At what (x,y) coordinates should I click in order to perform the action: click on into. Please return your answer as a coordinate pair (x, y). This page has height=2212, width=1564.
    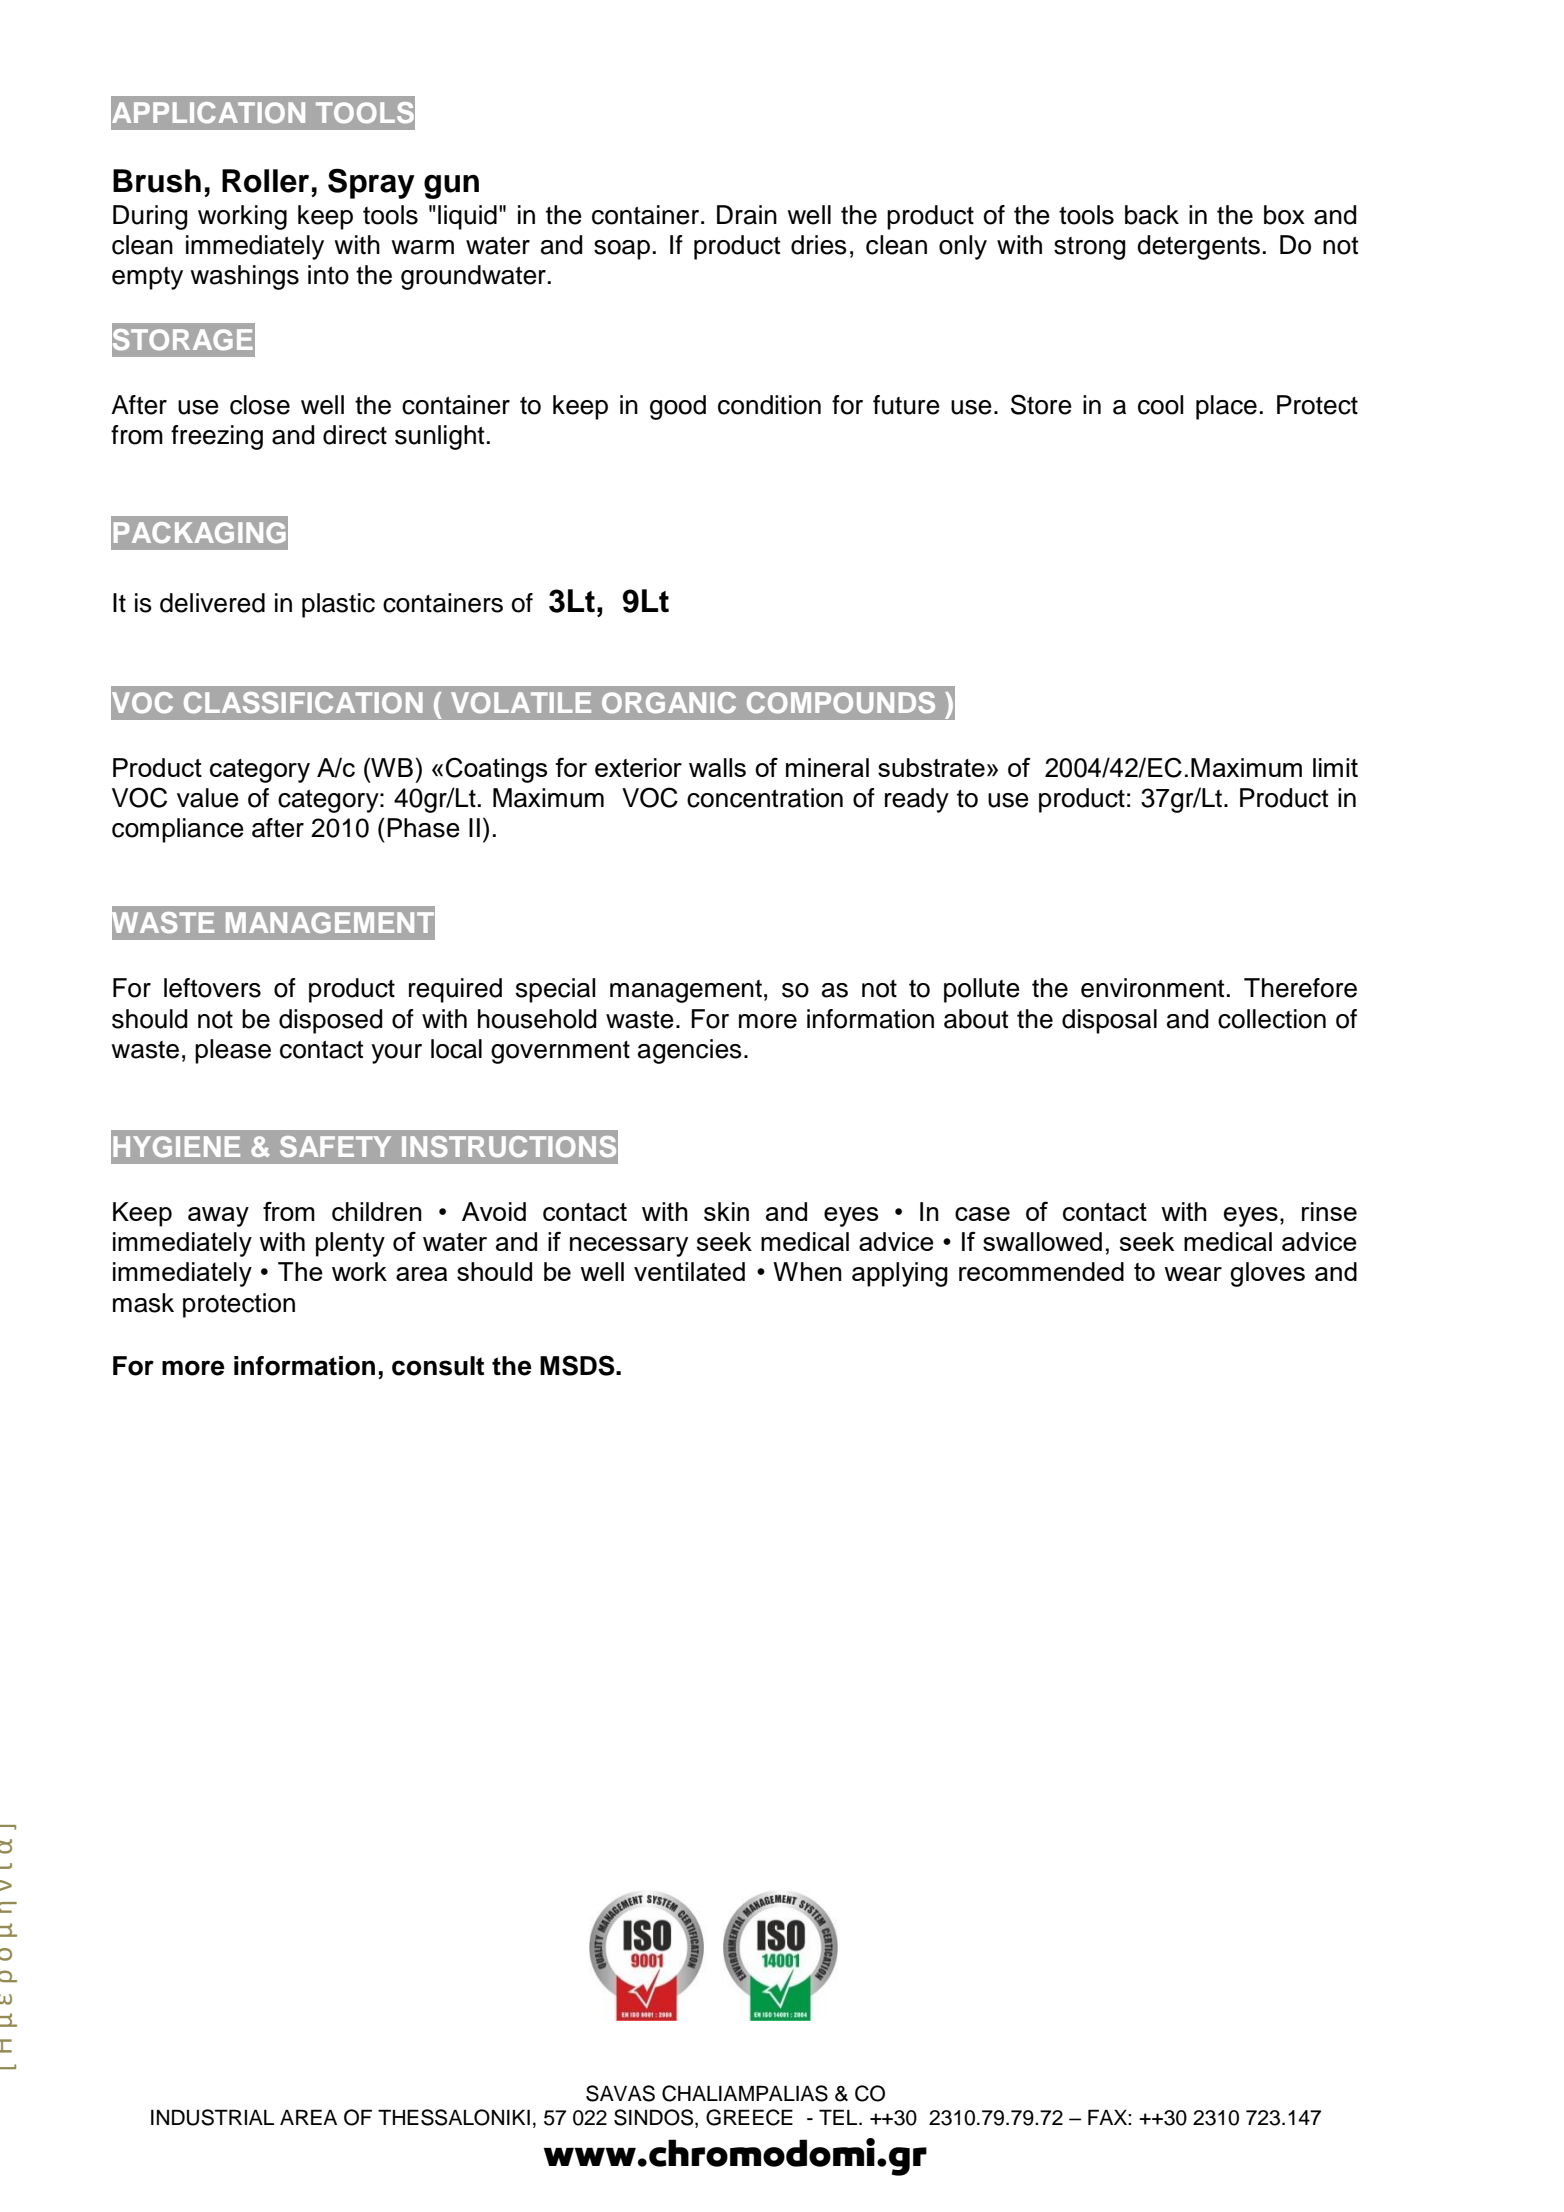
    Looking at the image, I should click on (328, 275).
